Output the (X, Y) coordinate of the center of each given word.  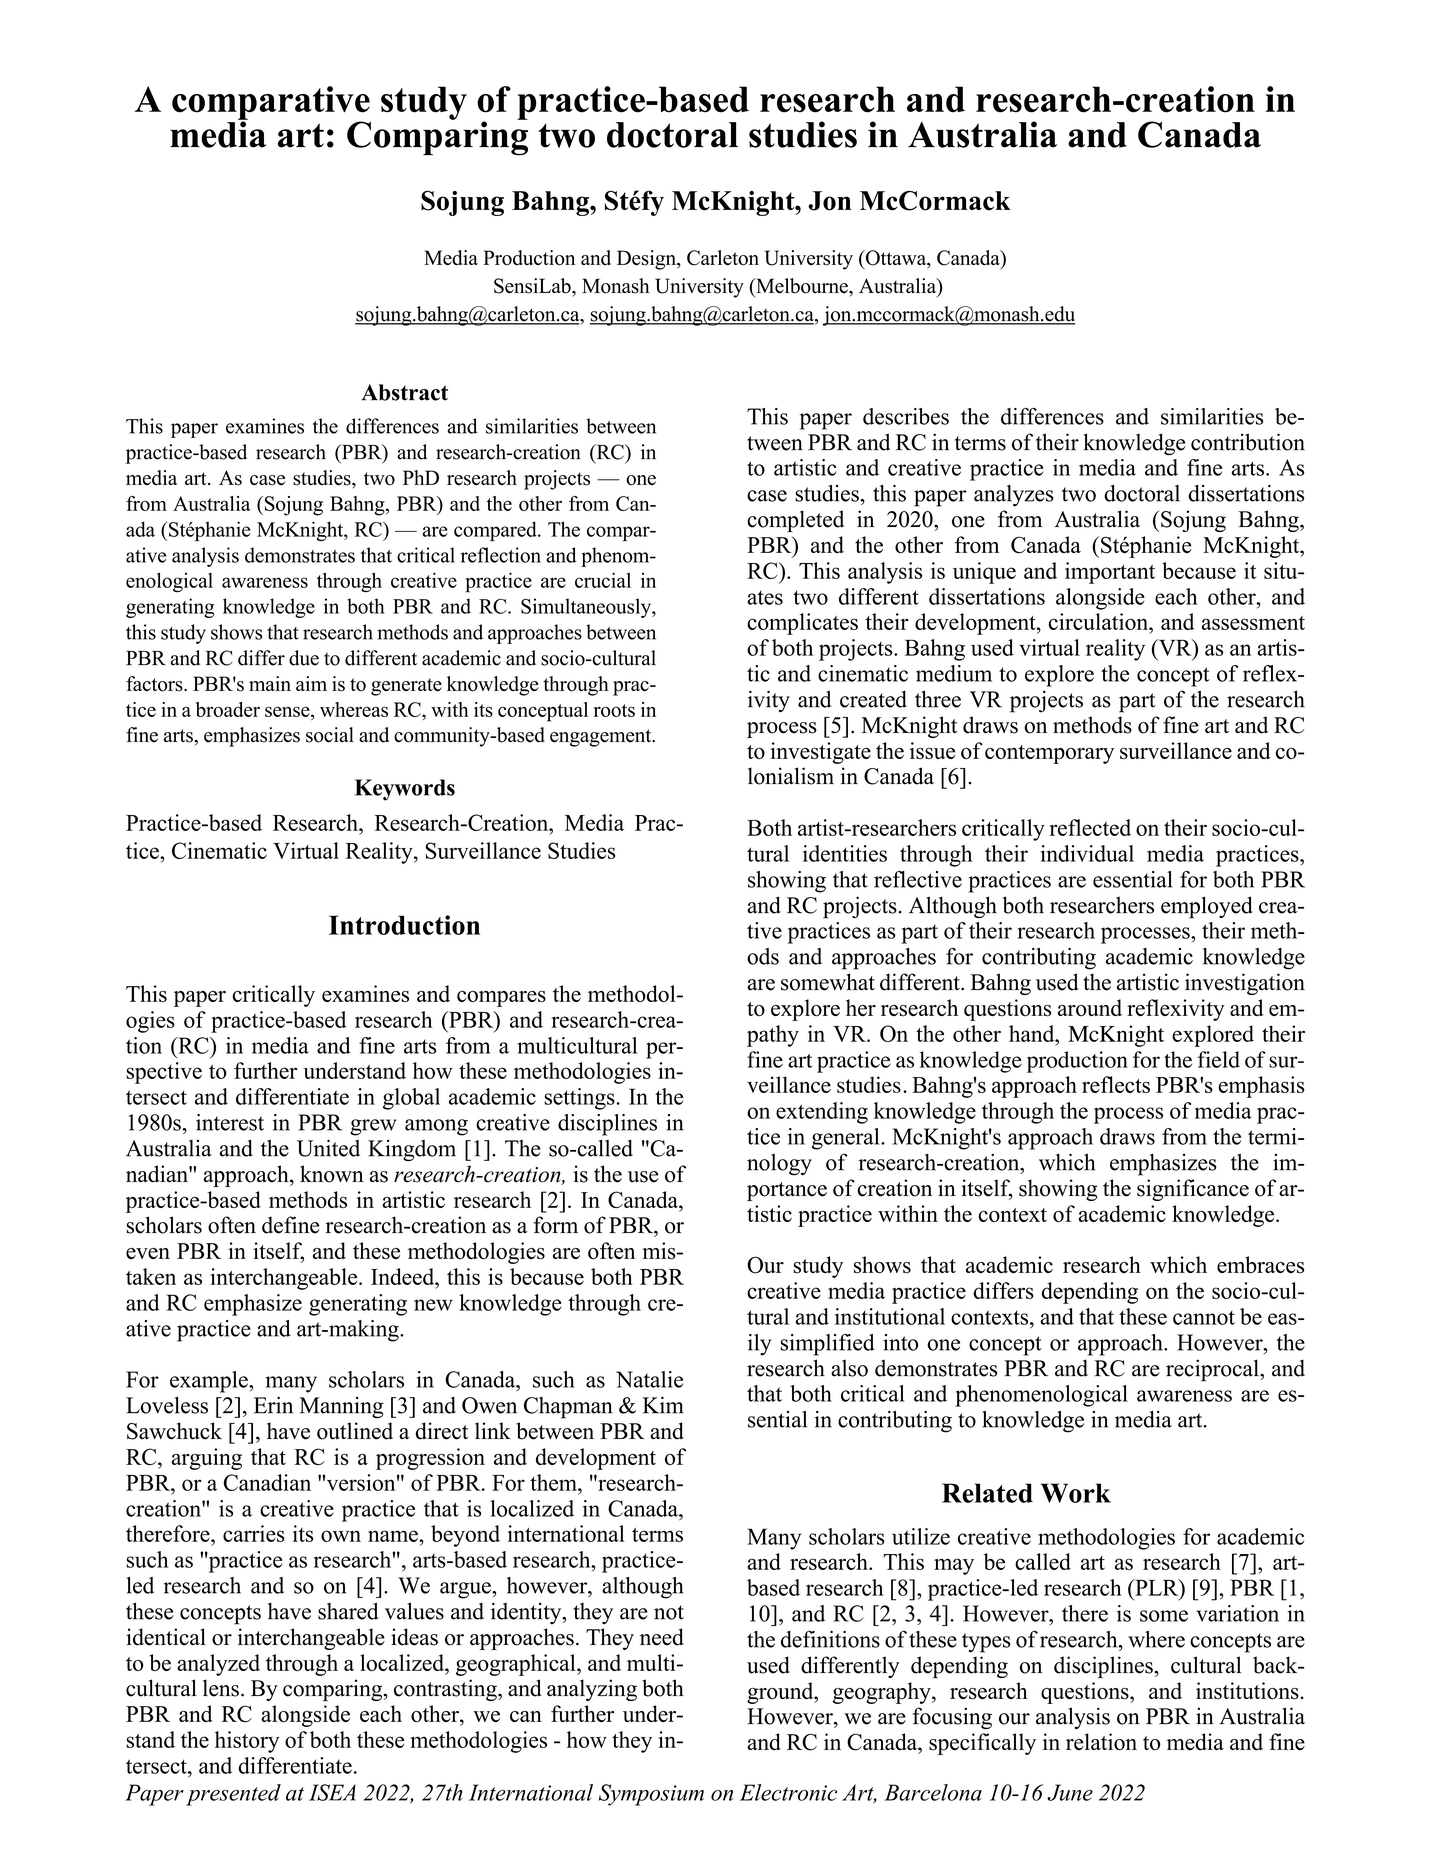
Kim (663, 1405)
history (247, 1742)
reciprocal (1213, 1370)
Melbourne (802, 286)
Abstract (404, 392)
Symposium (651, 1795)
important (1110, 573)
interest (230, 1122)
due (304, 658)
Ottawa (896, 259)
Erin (273, 1405)
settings (580, 1099)
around (1090, 1008)
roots (614, 710)
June (1070, 1792)
